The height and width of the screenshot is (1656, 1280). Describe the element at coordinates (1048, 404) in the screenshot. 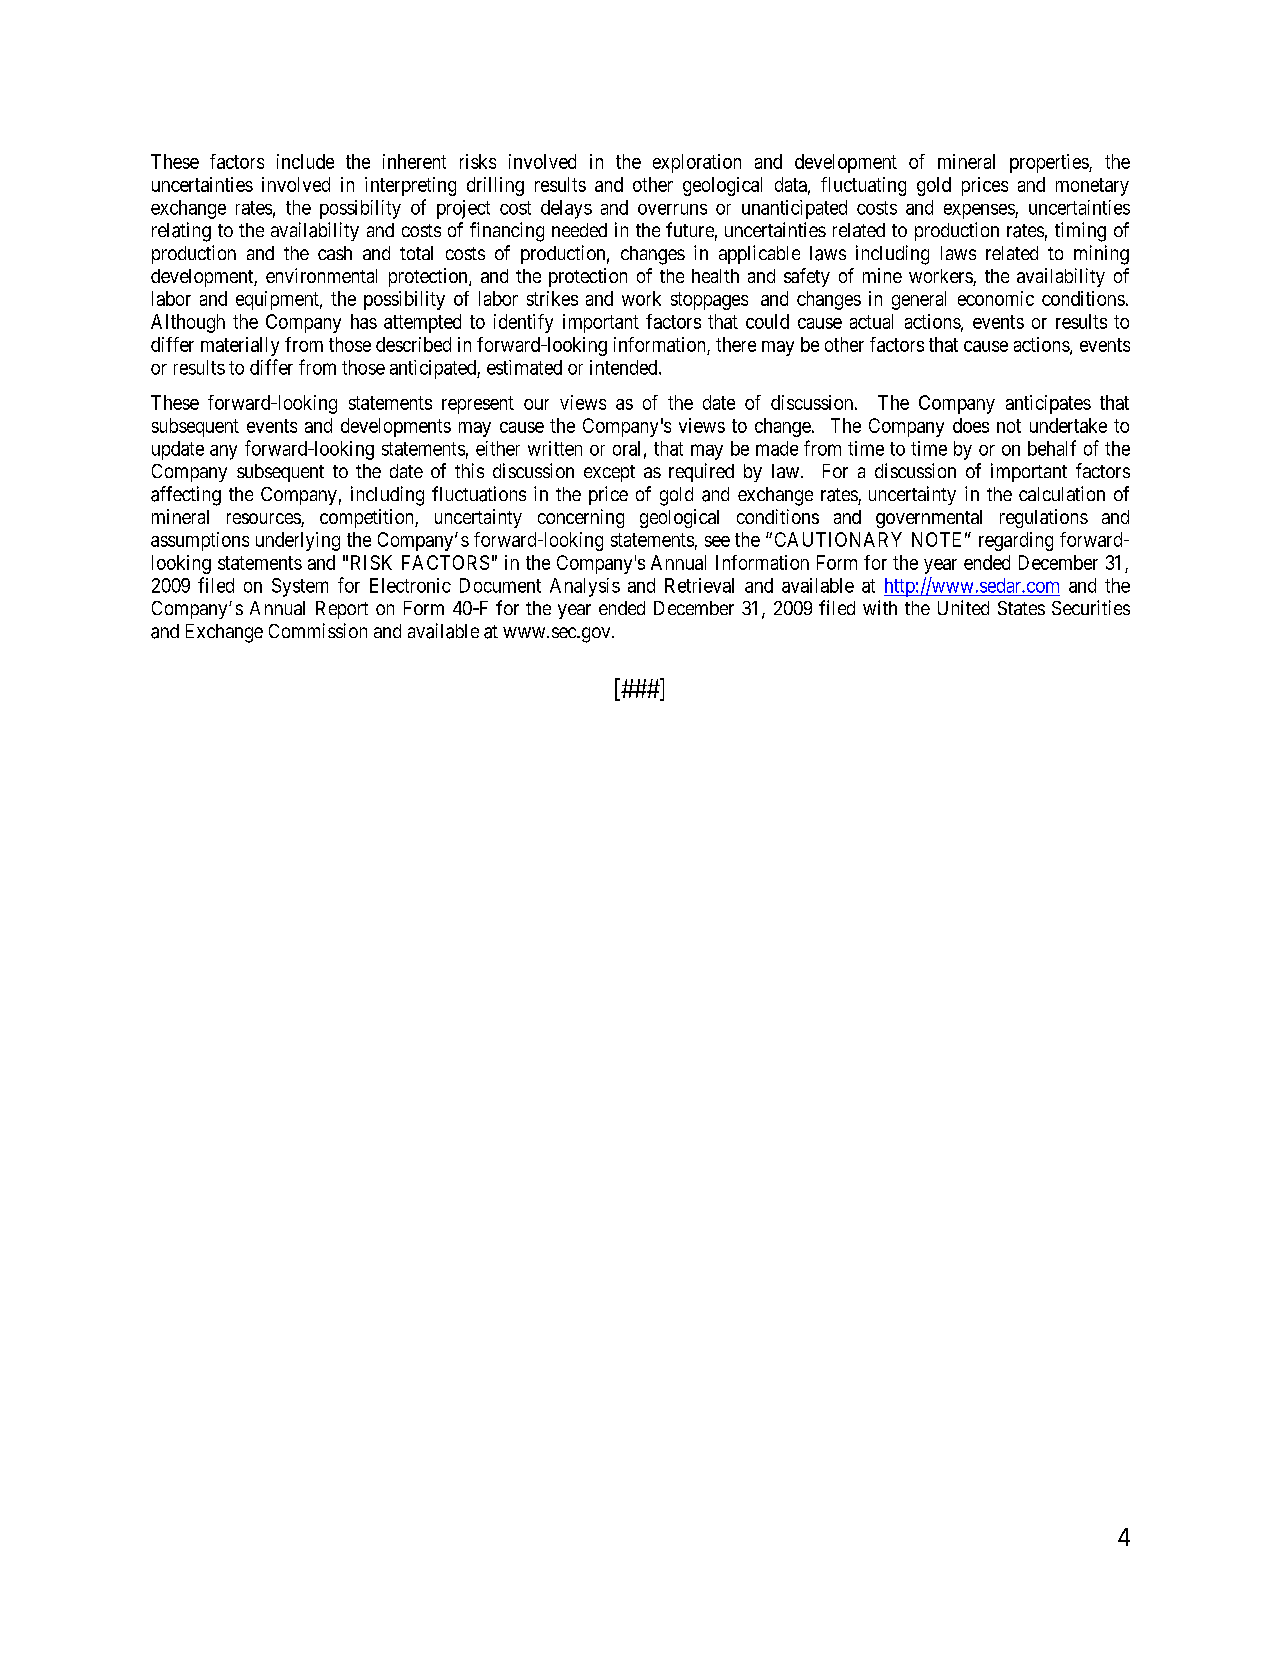

I see `anticipates` at that location.
